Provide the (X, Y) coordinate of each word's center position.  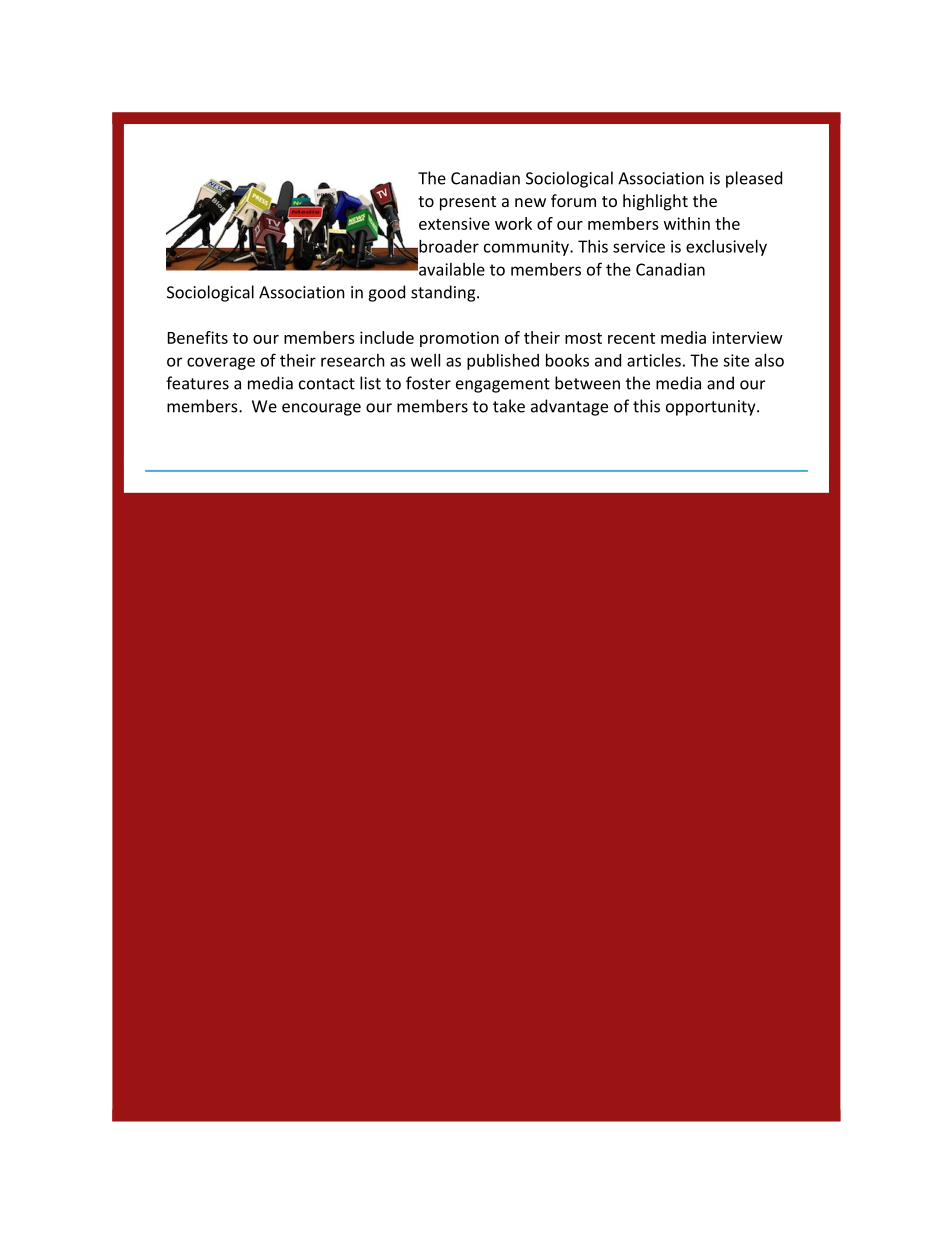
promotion (459, 339)
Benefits (198, 337)
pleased (754, 179)
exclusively (726, 248)
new (530, 202)
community (527, 248)
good (386, 293)
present (468, 203)
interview (747, 337)
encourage (321, 409)
